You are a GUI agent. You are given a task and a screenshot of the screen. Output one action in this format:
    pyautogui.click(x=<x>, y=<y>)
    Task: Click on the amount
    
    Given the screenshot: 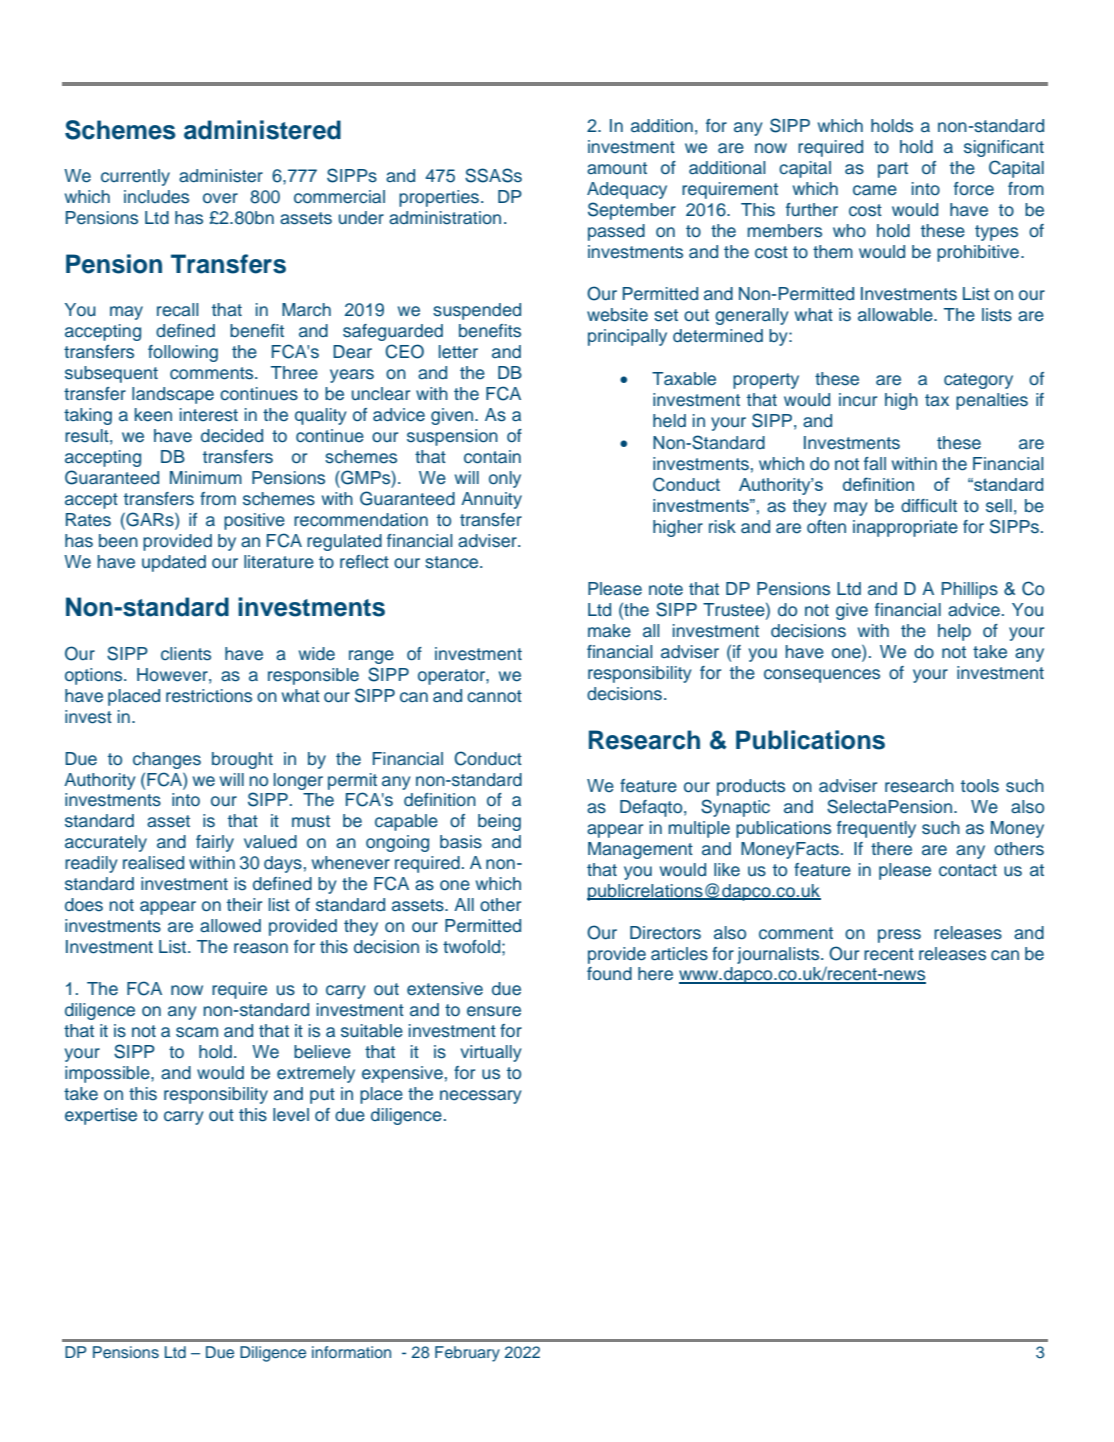 What is the action you would take?
    pyautogui.click(x=617, y=168)
